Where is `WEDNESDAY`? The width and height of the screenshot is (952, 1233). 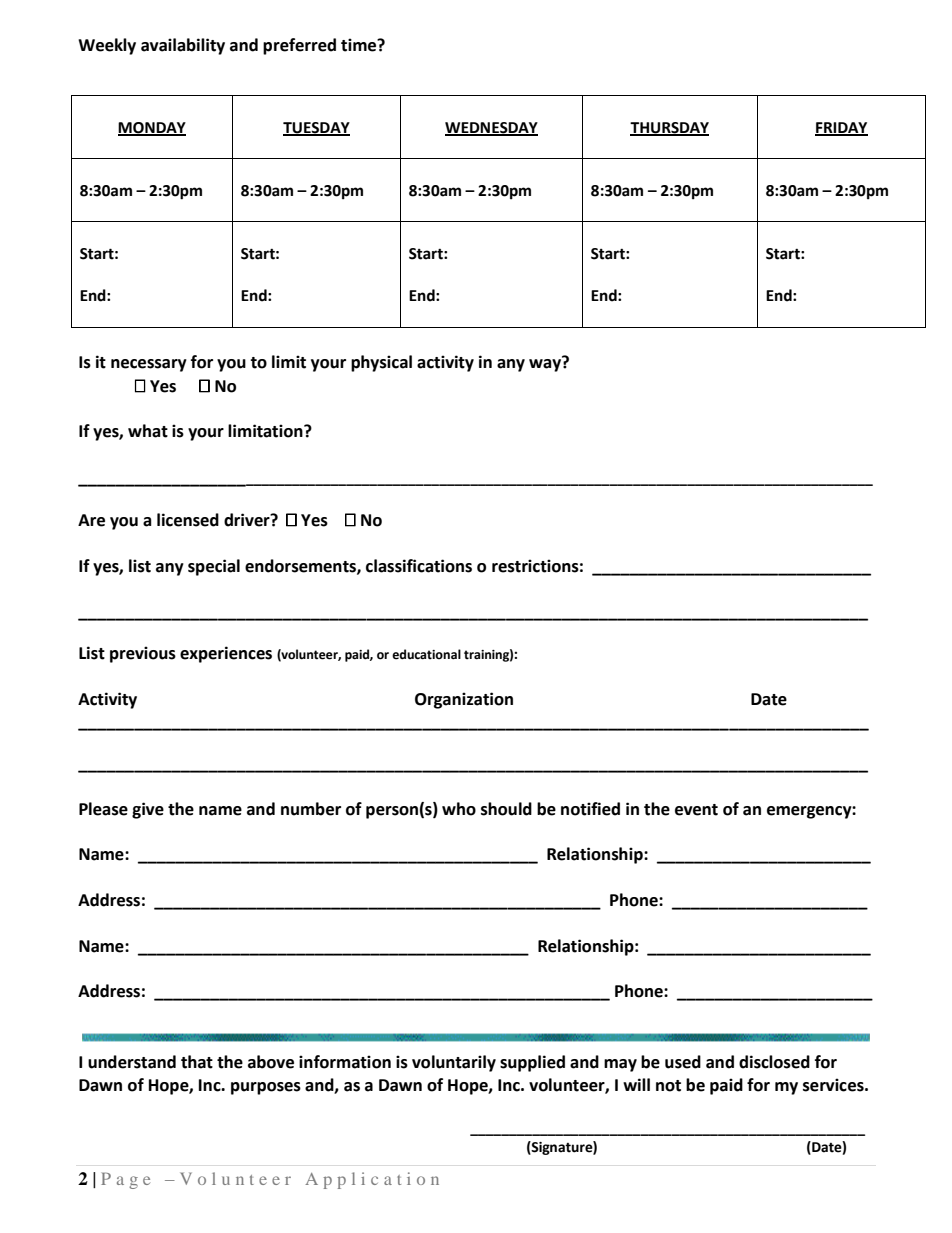 WEDNESDAY is located at coordinates (491, 128).
